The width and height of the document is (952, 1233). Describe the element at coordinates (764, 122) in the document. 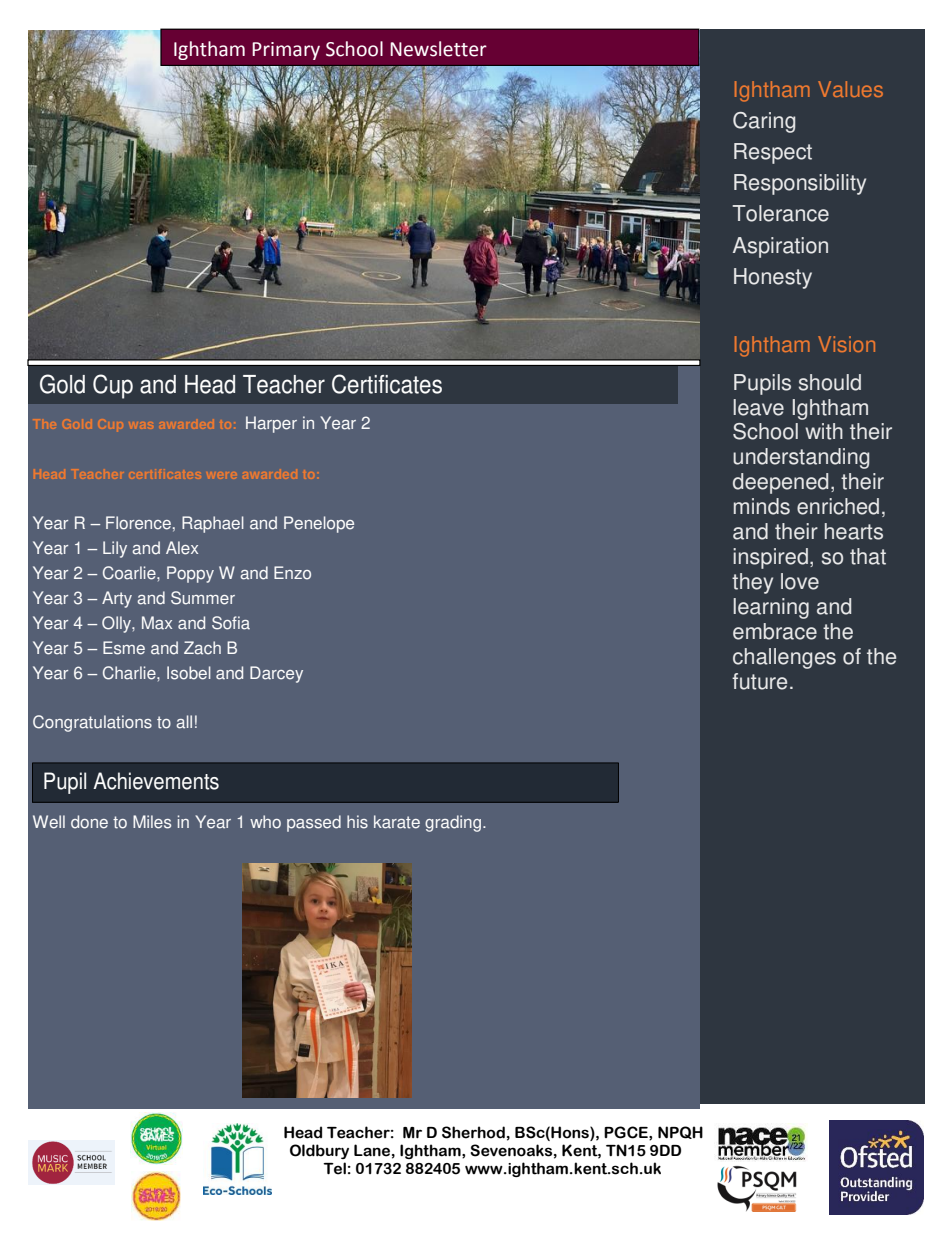

I see `Caring` at that location.
